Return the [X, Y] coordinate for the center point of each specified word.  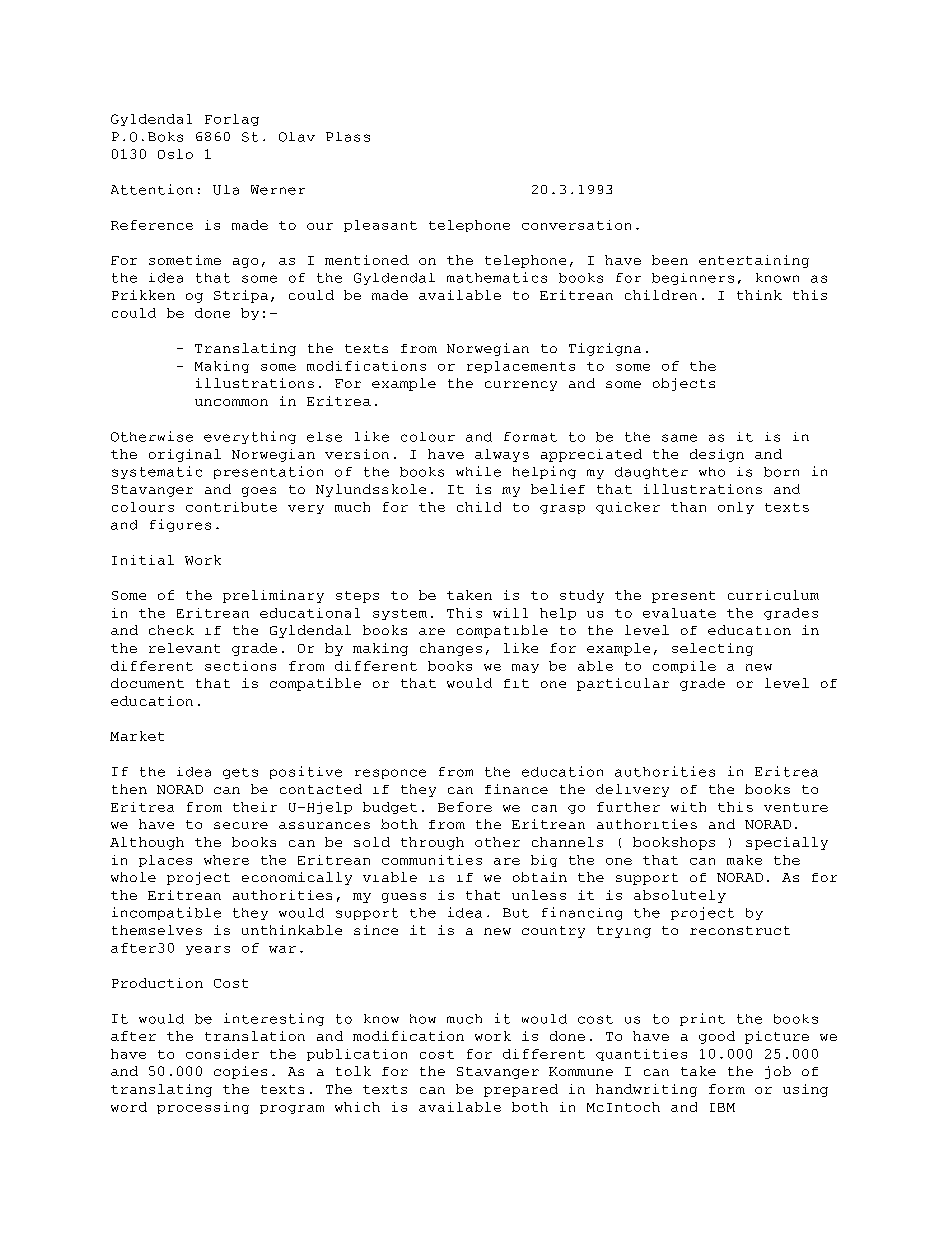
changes [451, 649]
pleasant [380, 226]
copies [240, 1072]
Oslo [175, 154]
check [171, 630]
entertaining [754, 261]
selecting [712, 649]
